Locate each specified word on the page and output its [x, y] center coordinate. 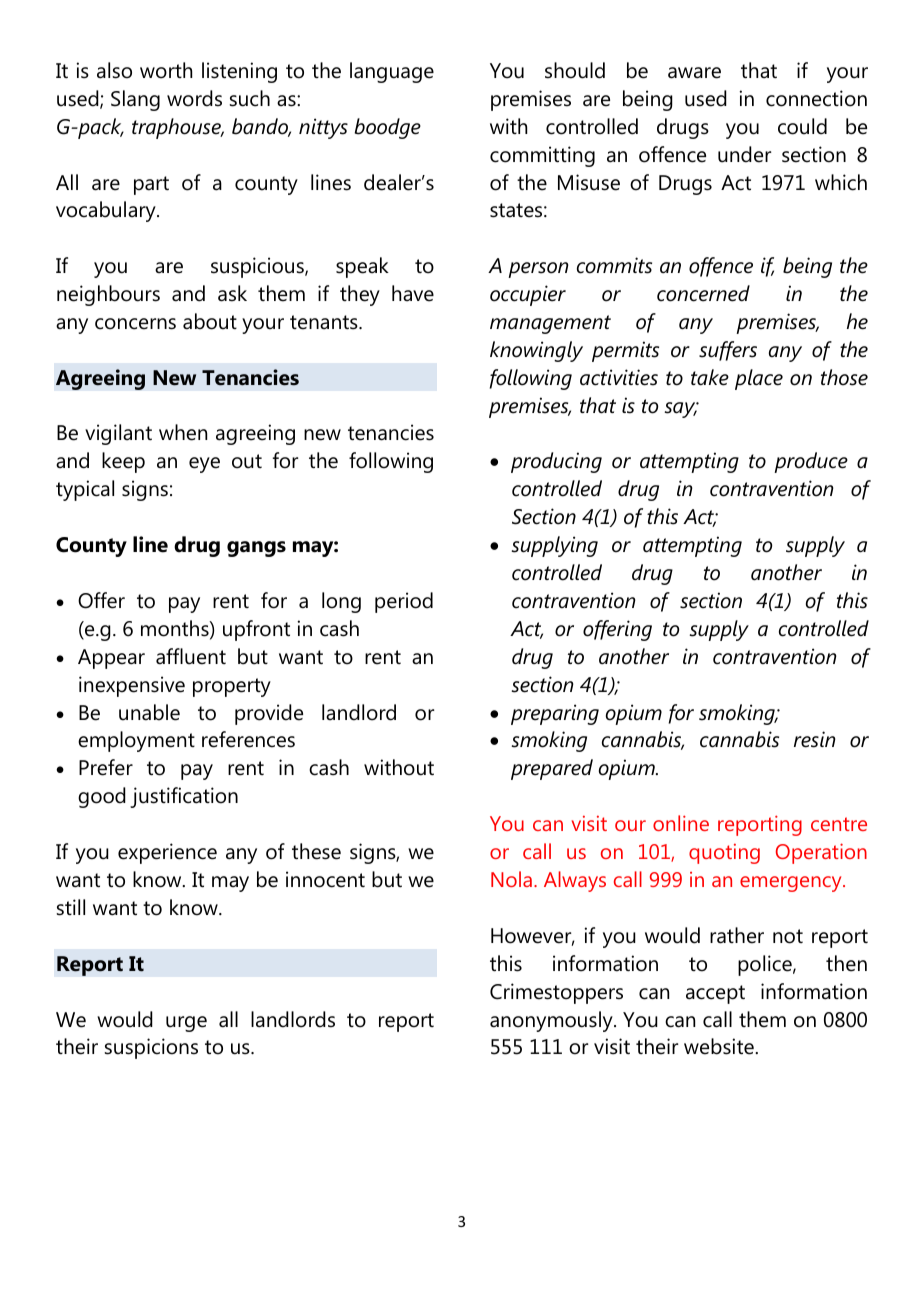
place [759, 379]
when [183, 432]
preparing [555, 714]
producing [556, 462]
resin [815, 739]
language [392, 72]
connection [816, 98]
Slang [135, 100]
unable [149, 712]
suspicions [151, 1048]
